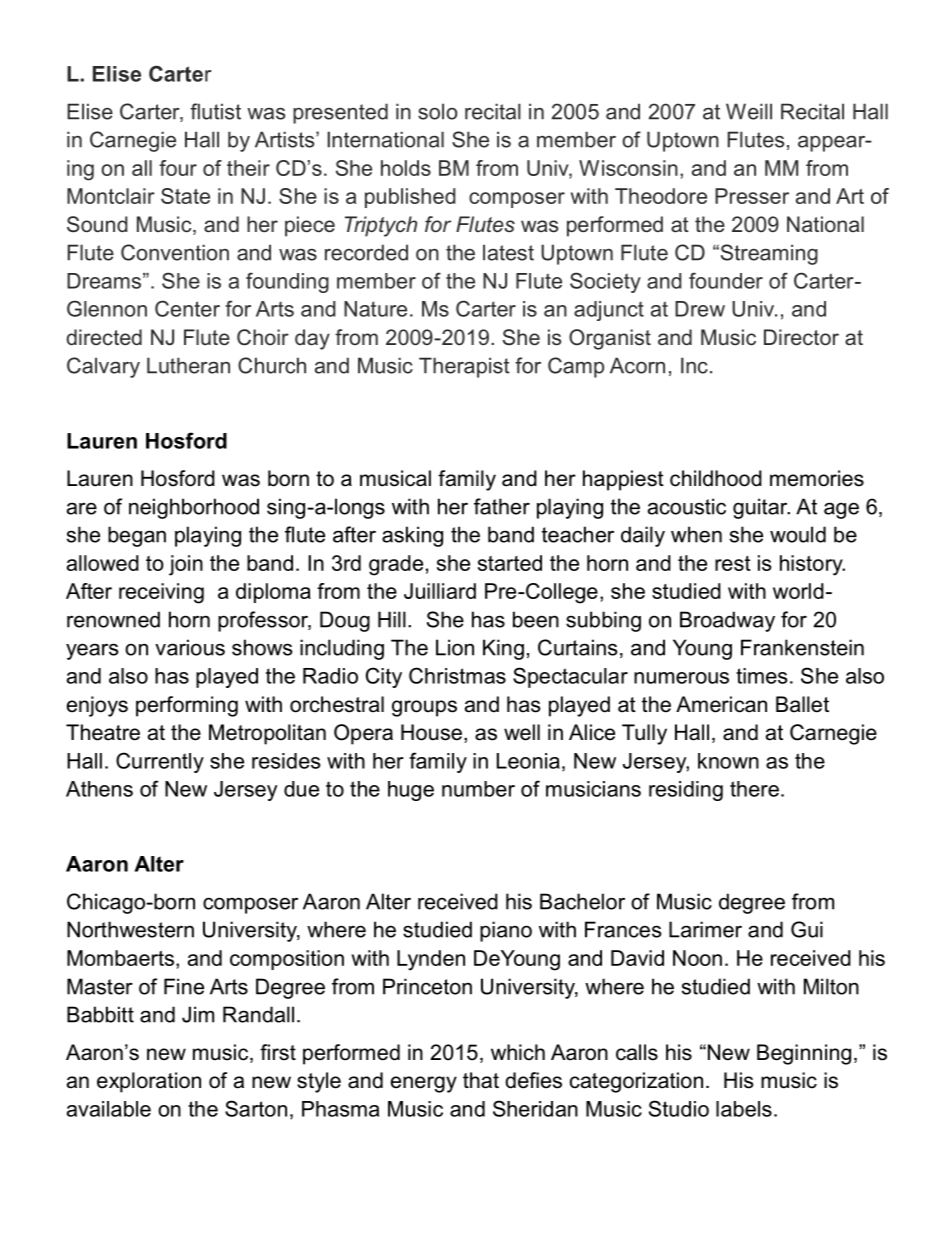 The image size is (952, 1233). What do you see at coordinates (749, 111) in the page?
I see `Weill` at bounding box center [749, 111].
